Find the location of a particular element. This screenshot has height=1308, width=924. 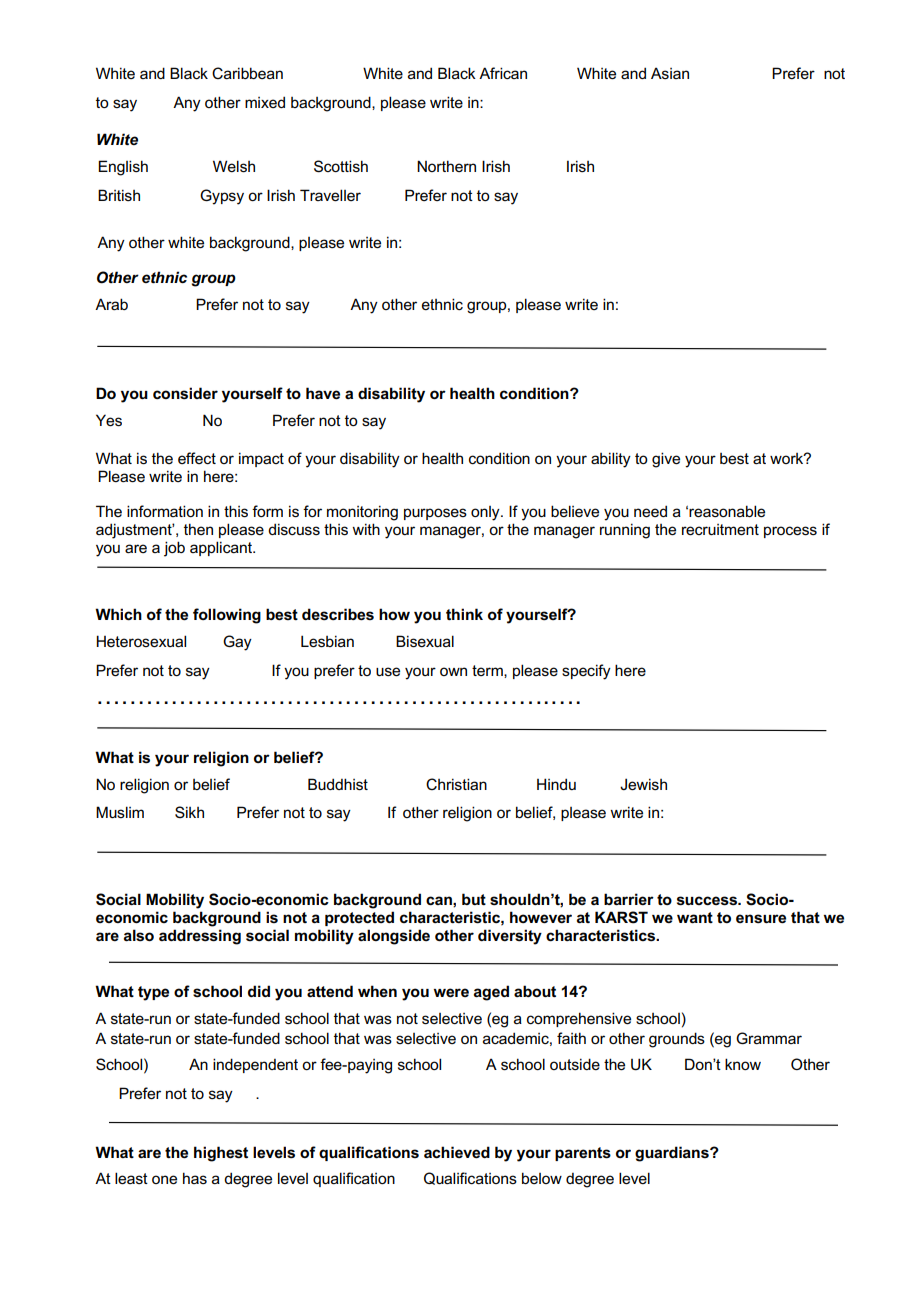

Caribbean is located at coordinates (247, 73).
